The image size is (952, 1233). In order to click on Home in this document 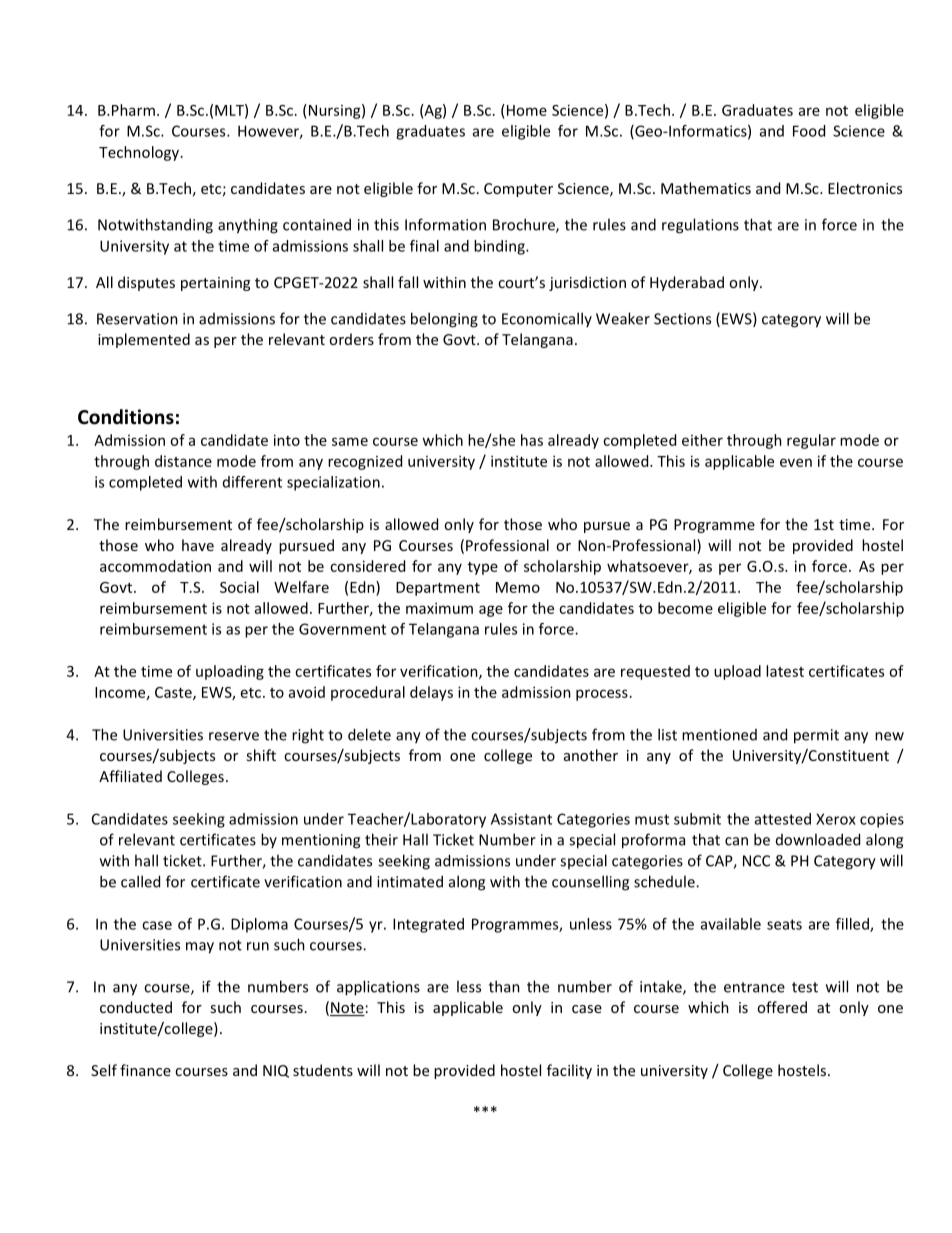, I will do `click(527, 110)`.
